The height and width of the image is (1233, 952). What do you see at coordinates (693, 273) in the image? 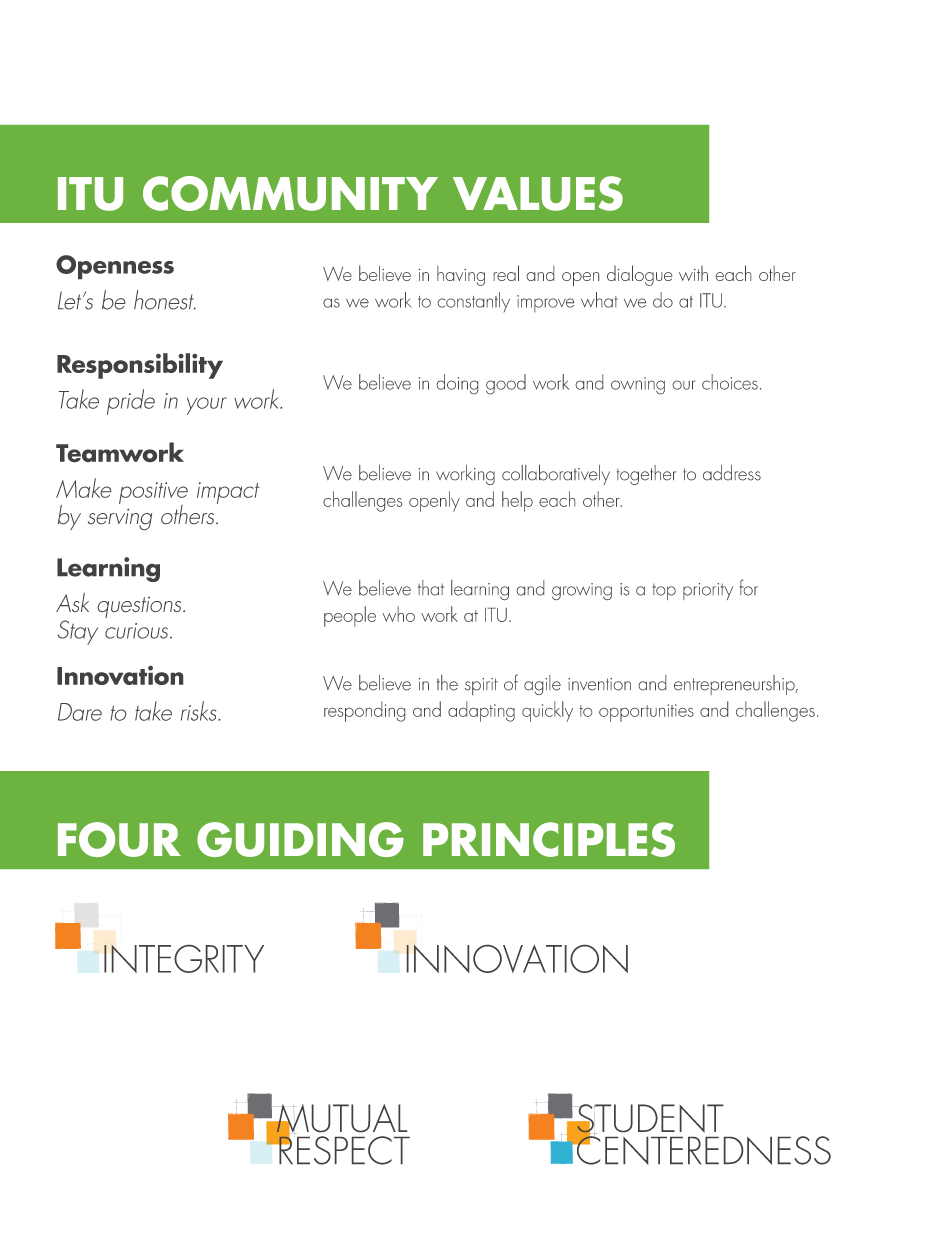
I see `with` at bounding box center [693, 273].
